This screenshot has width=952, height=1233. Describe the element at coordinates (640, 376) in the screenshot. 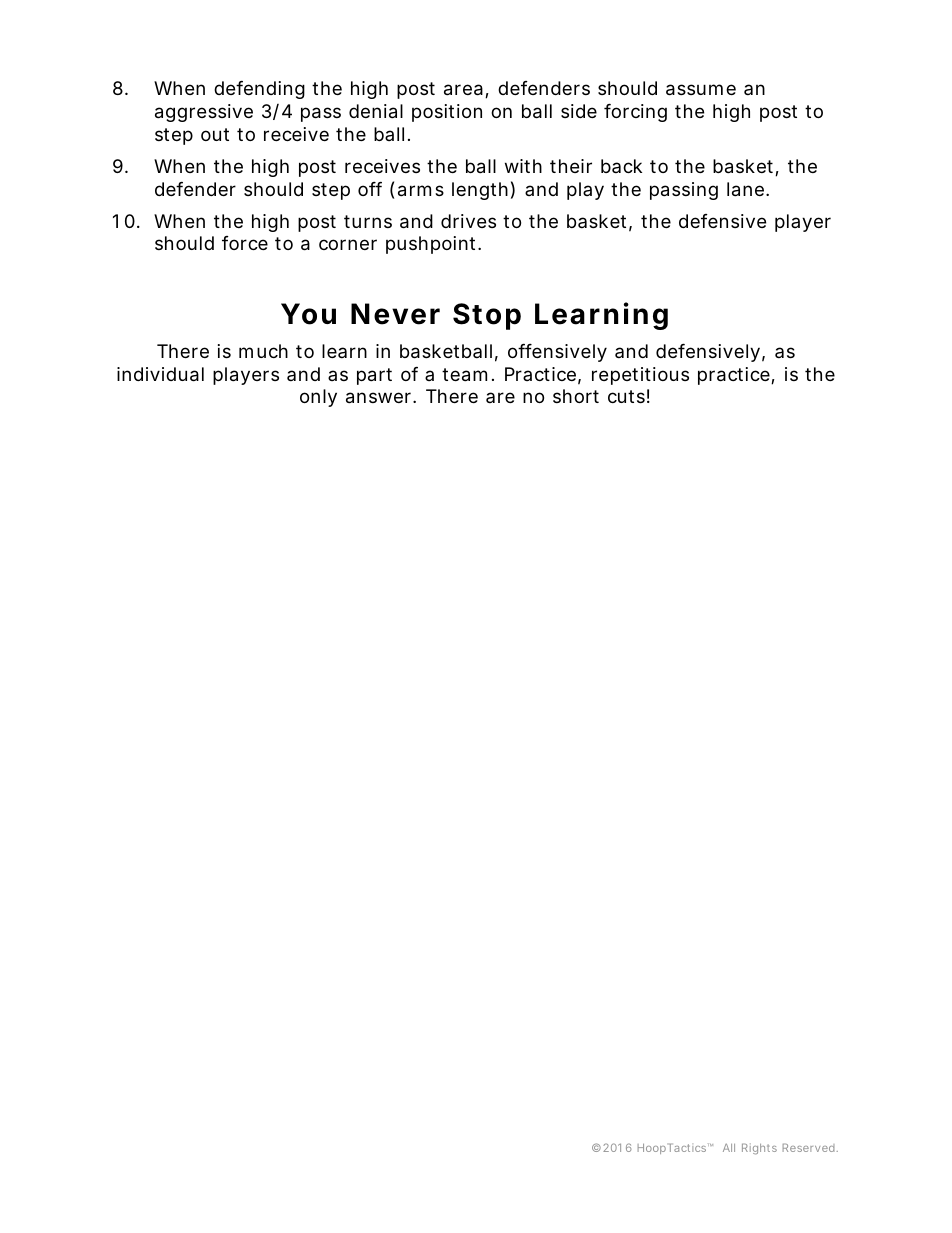

I see `repetitious` at that location.
